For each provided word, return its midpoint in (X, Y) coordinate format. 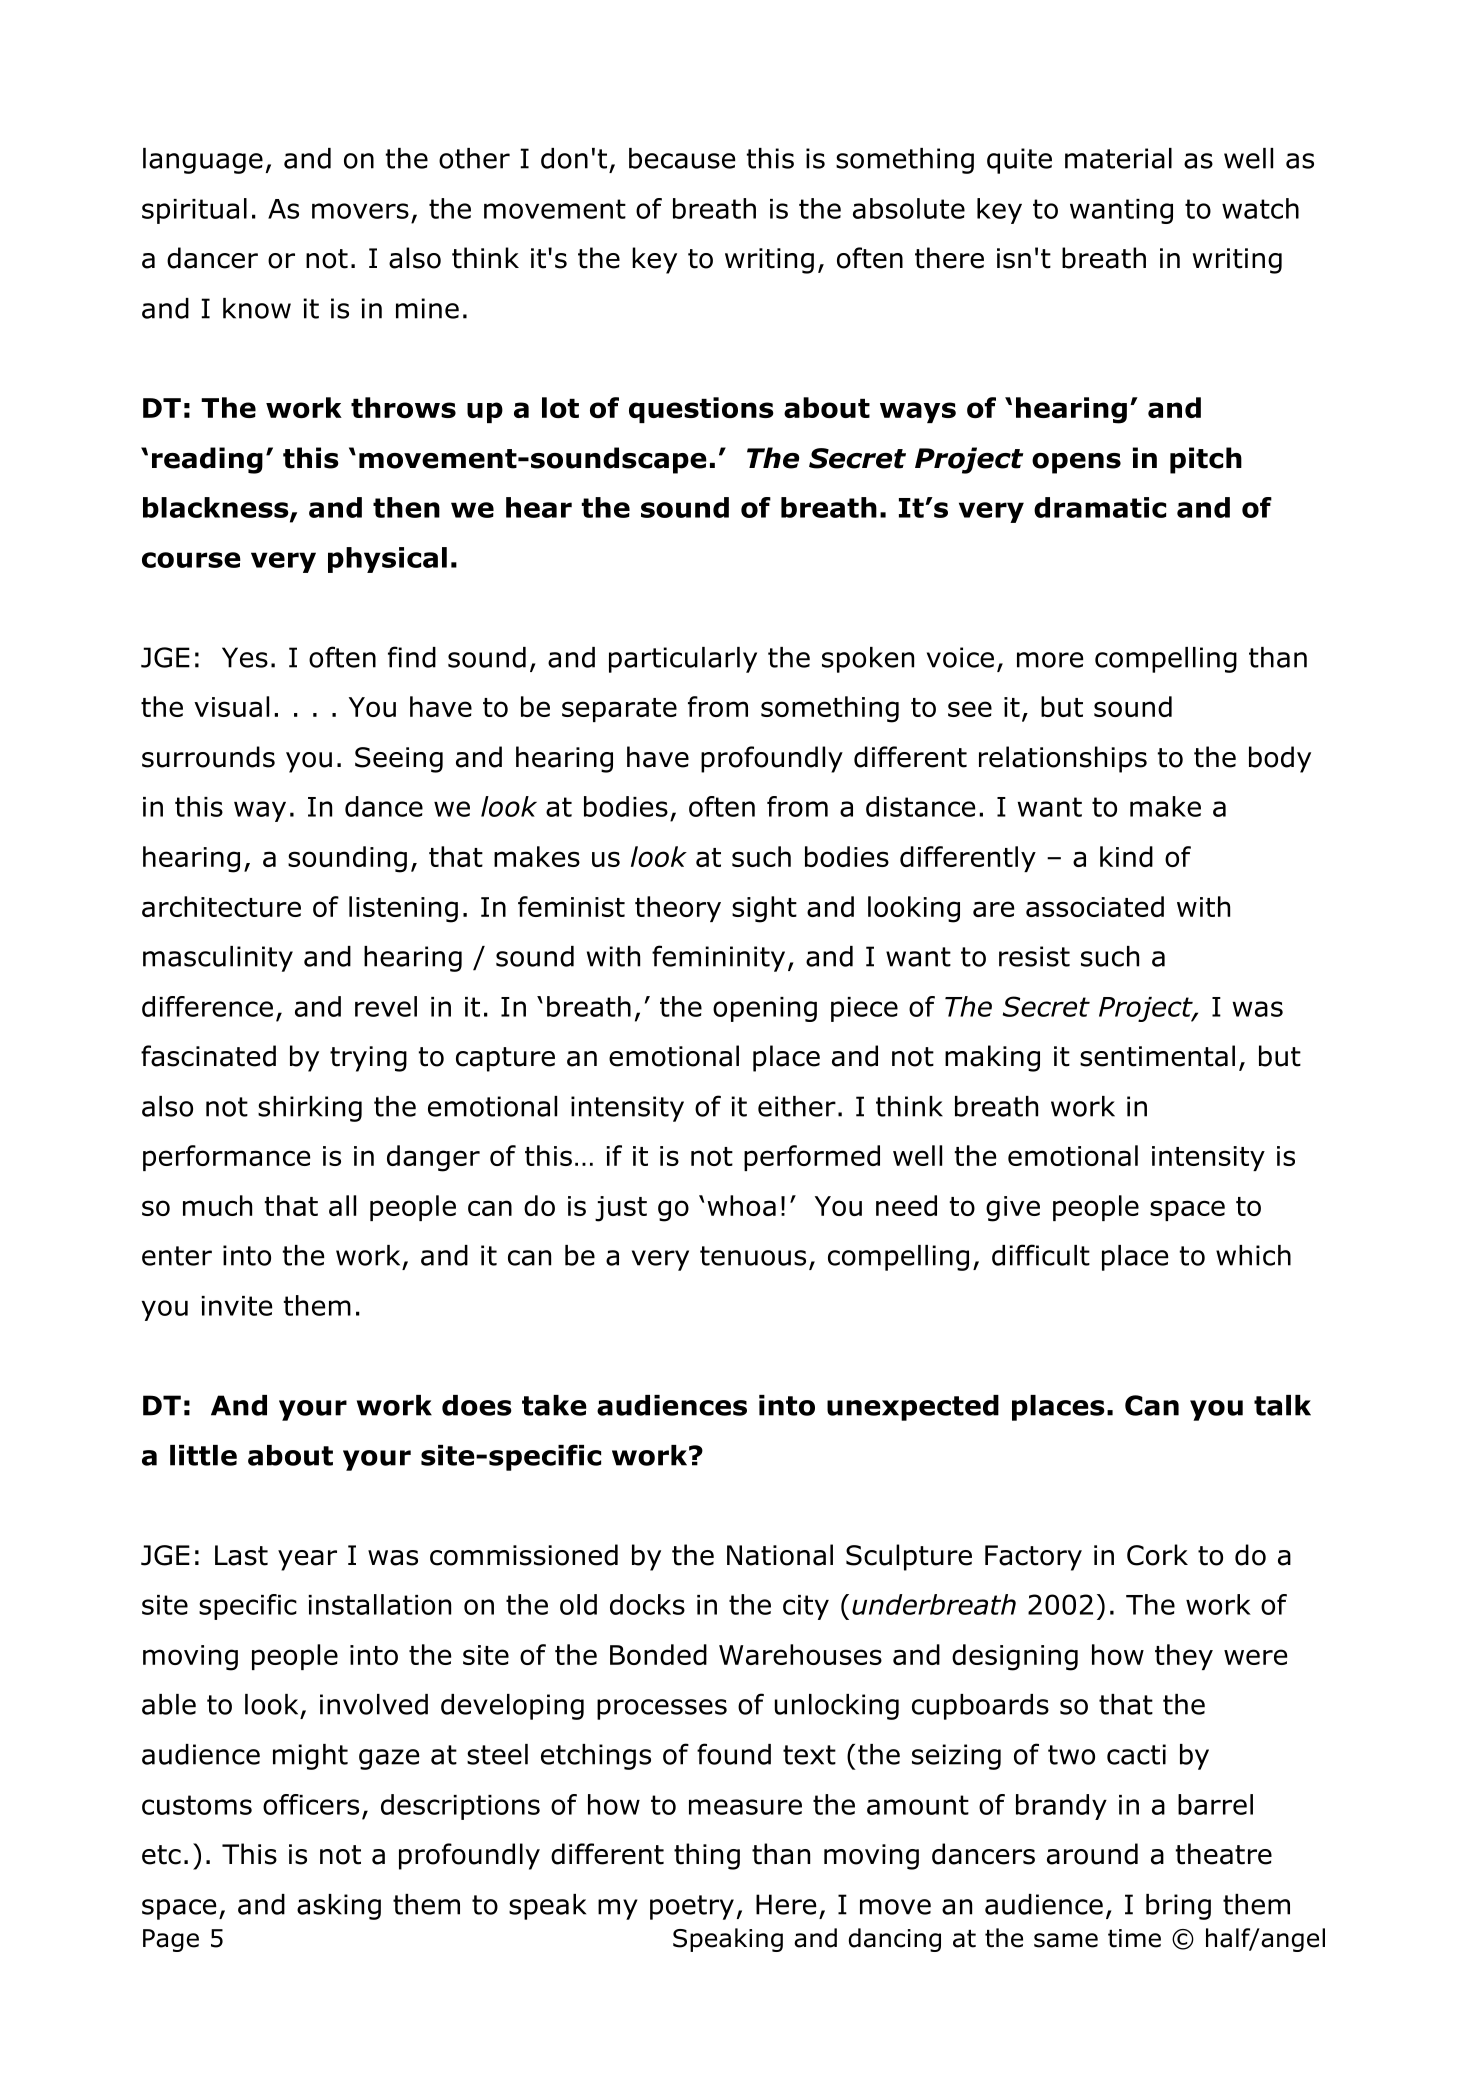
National (780, 1555)
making (992, 1058)
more (1050, 660)
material (1118, 158)
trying (368, 1059)
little (203, 1455)
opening (765, 1009)
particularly (683, 660)
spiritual (194, 211)
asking (339, 1907)
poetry (692, 1907)
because (682, 158)
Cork (1157, 1555)
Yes (245, 657)
